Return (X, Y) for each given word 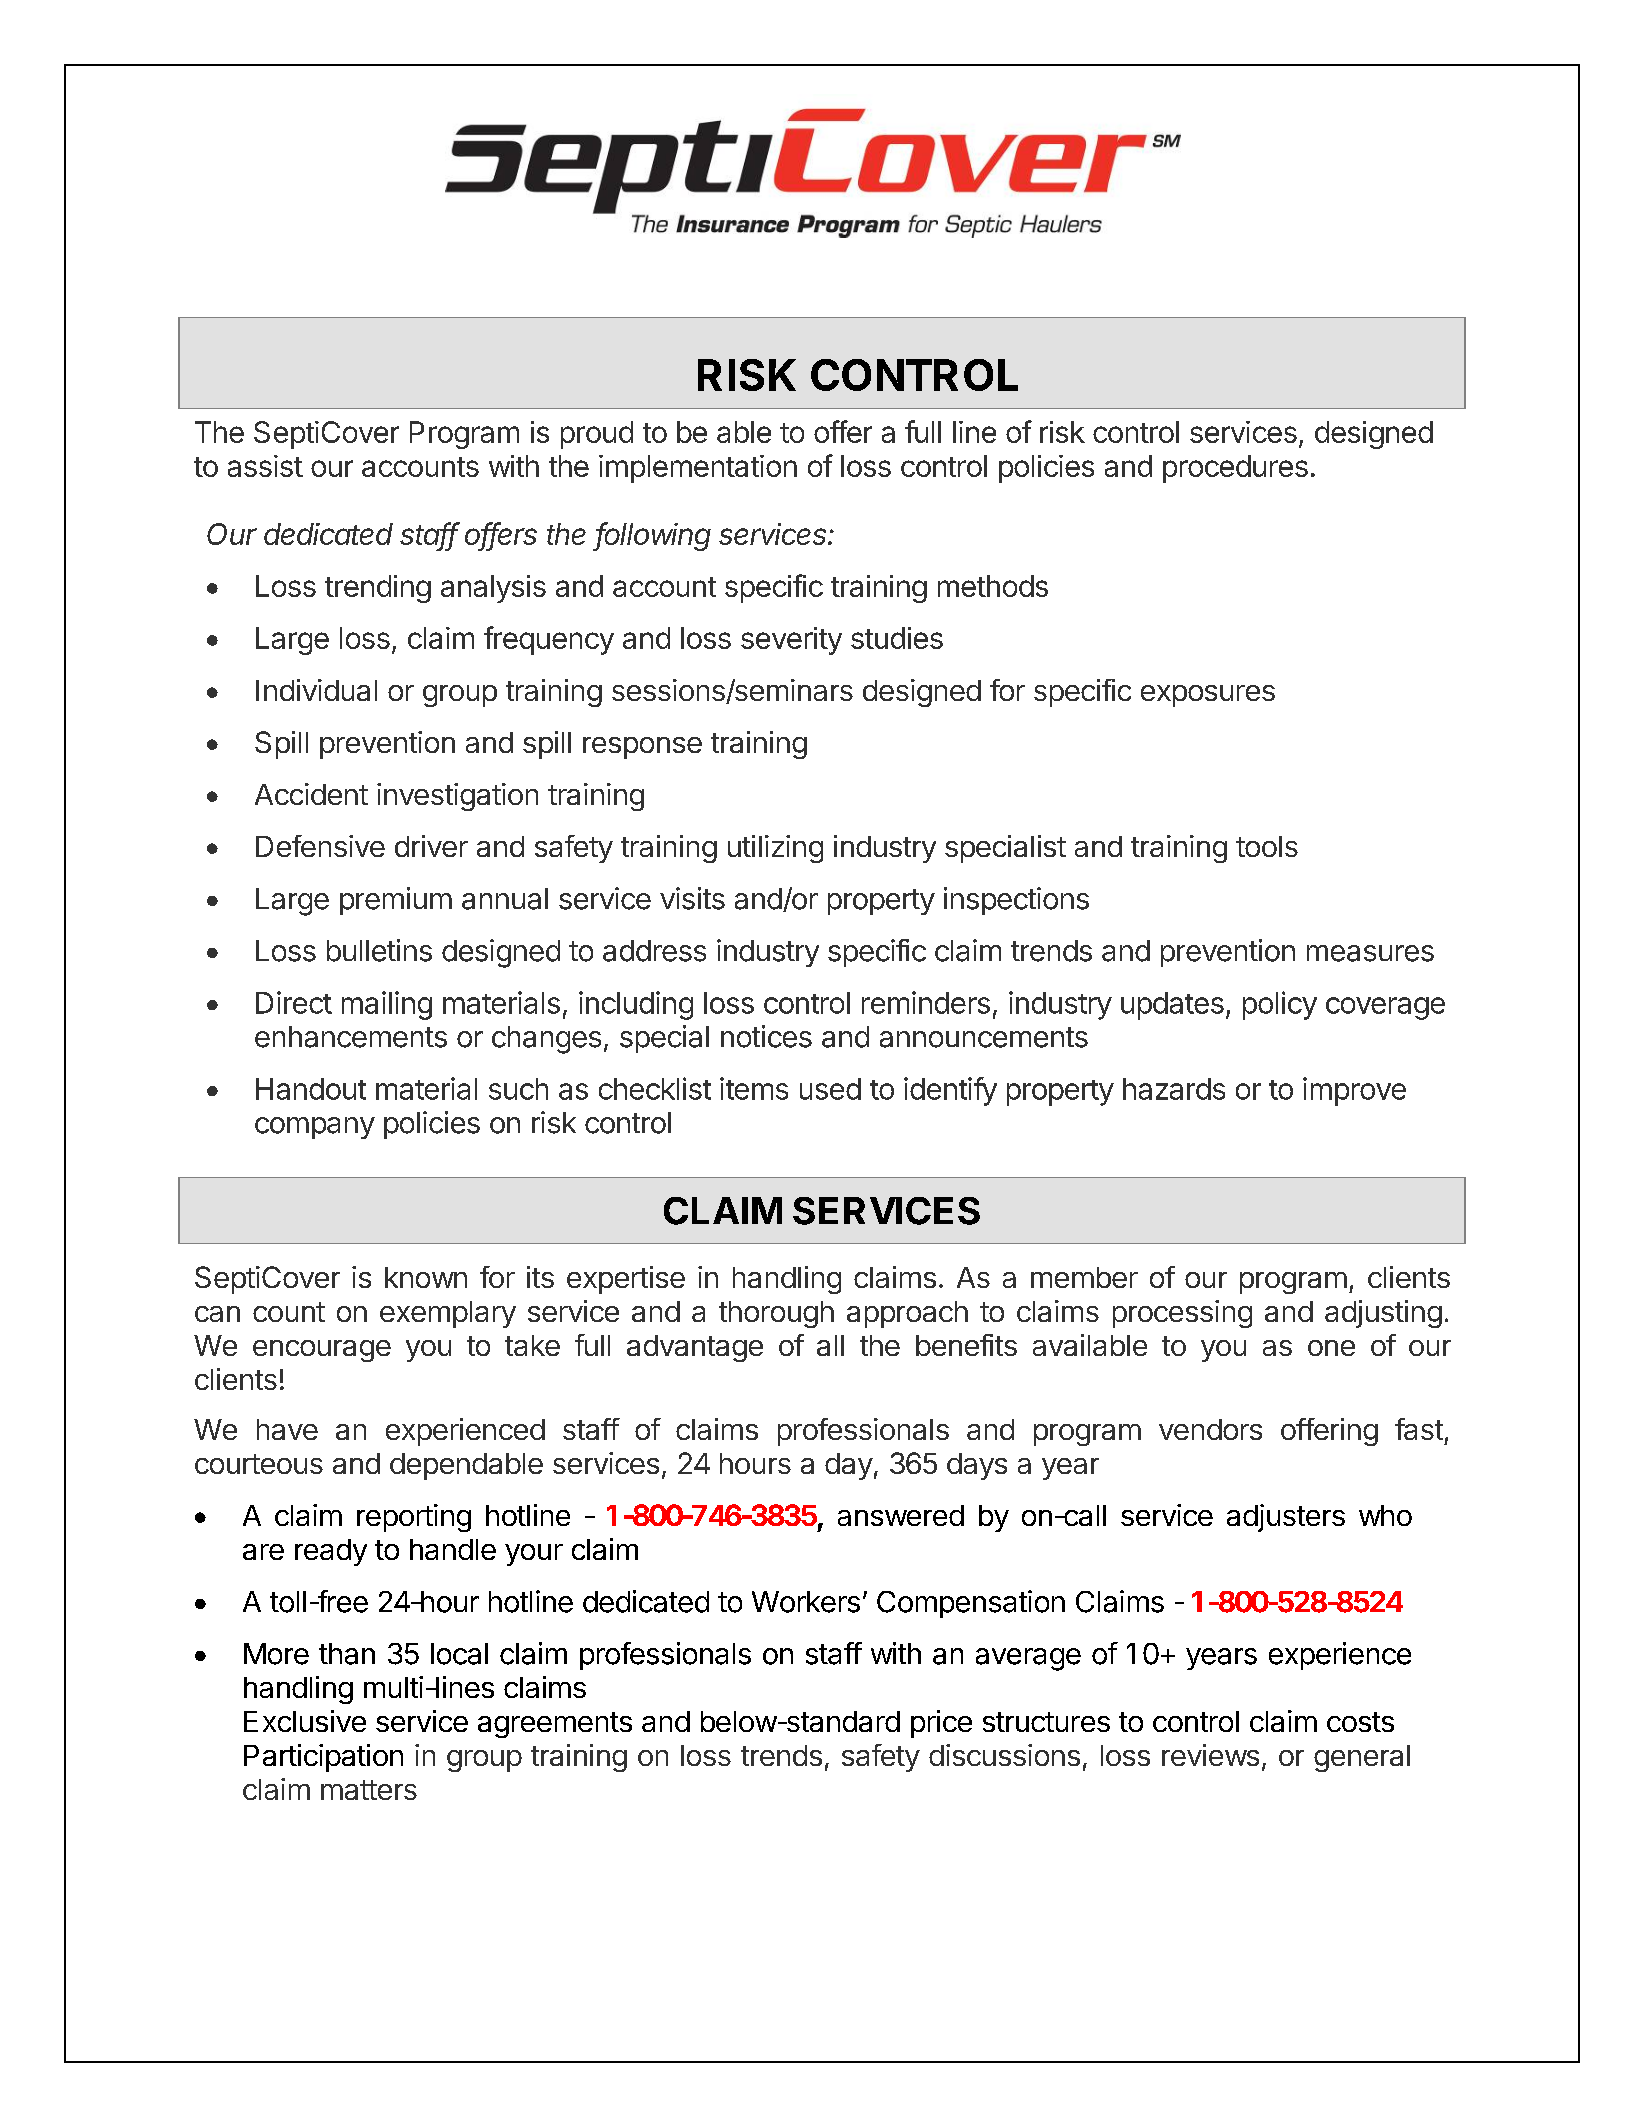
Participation (323, 1758)
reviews (1210, 1755)
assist (265, 466)
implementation (698, 469)
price (941, 1724)
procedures (1235, 469)
